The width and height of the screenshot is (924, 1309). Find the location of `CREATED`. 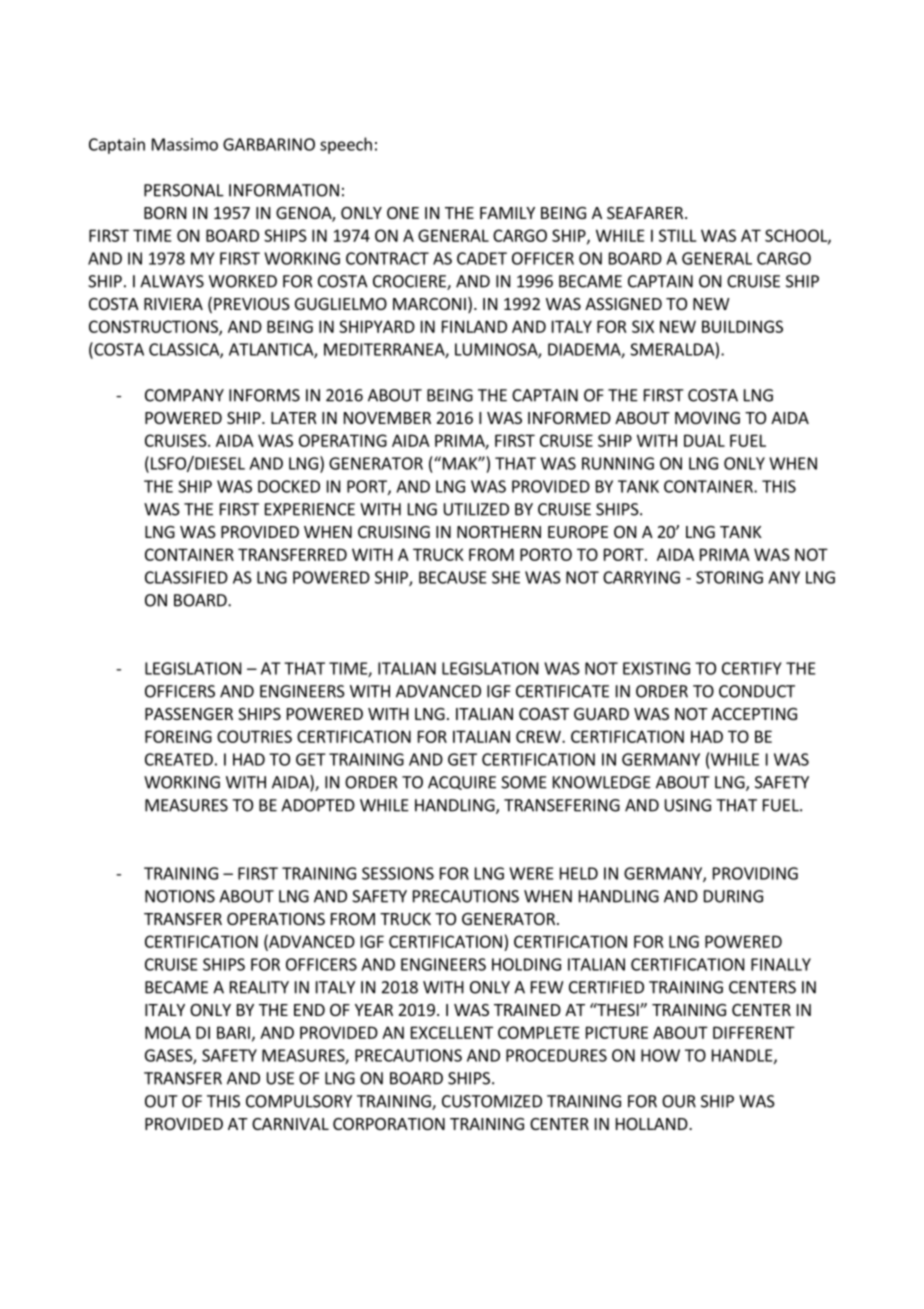

CREATED is located at coordinates (179, 759).
